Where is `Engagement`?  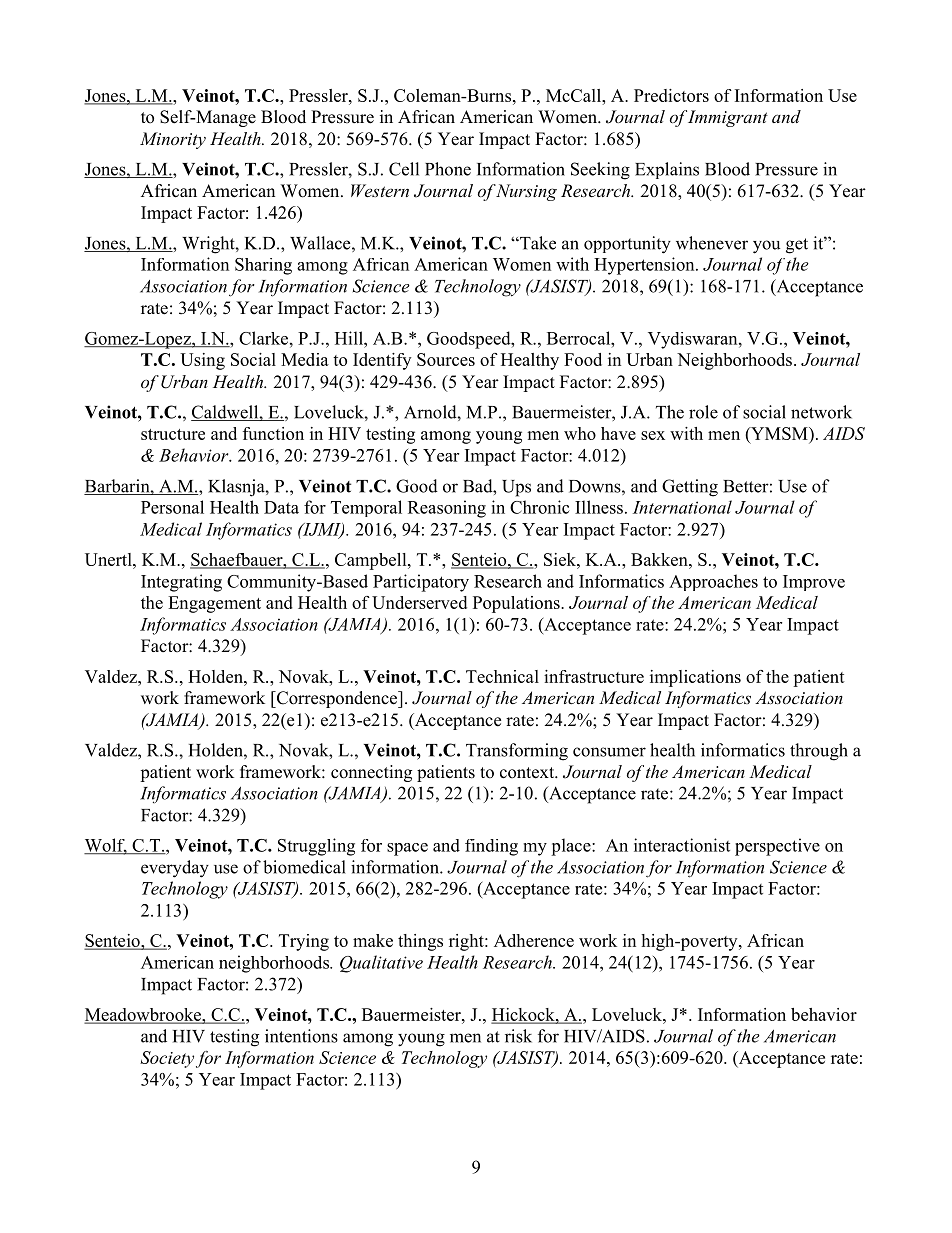
Engagement is located at coordinates (214, 604).
